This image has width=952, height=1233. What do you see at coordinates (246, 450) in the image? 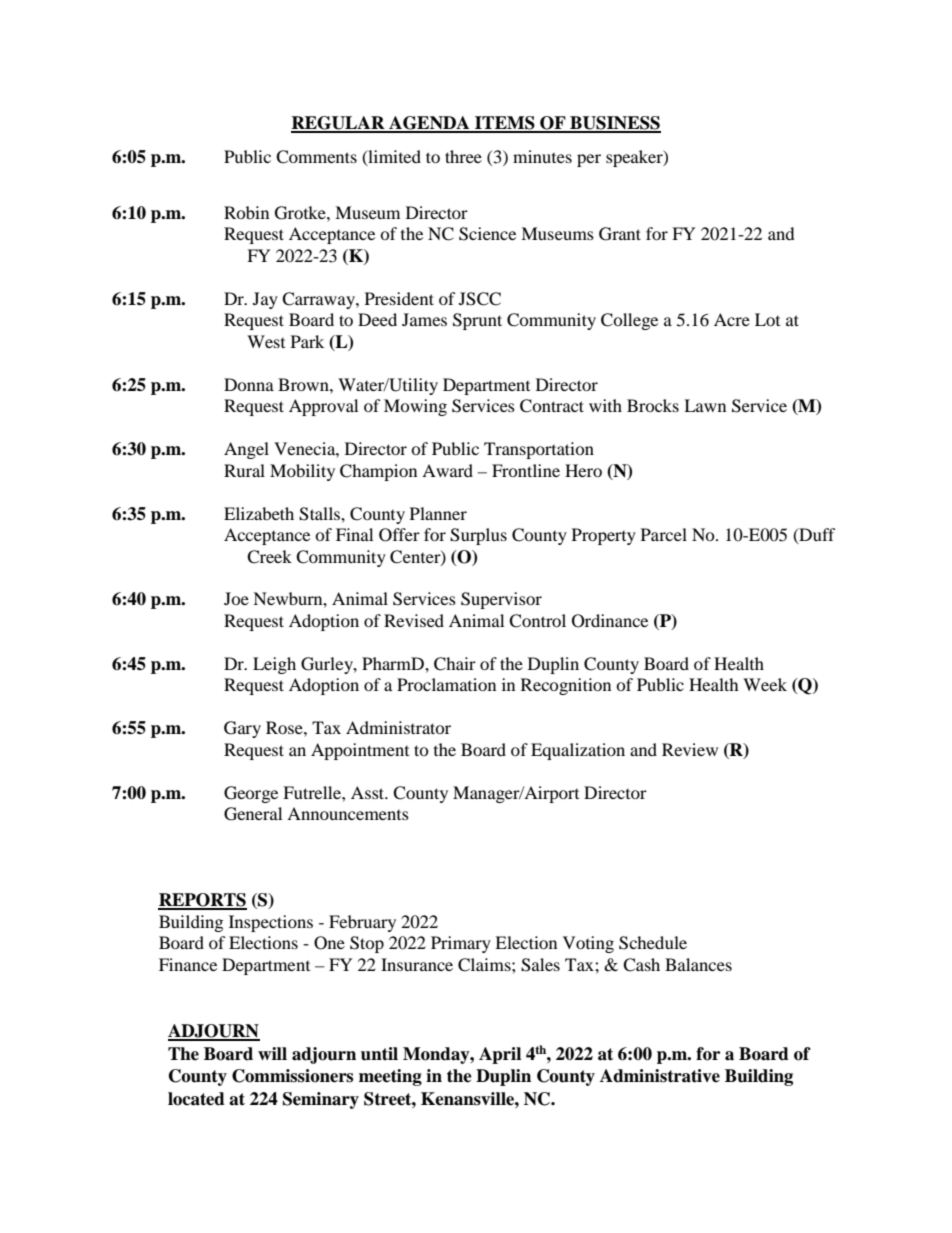
I see `Angel` at bounding box center [246, 450].
